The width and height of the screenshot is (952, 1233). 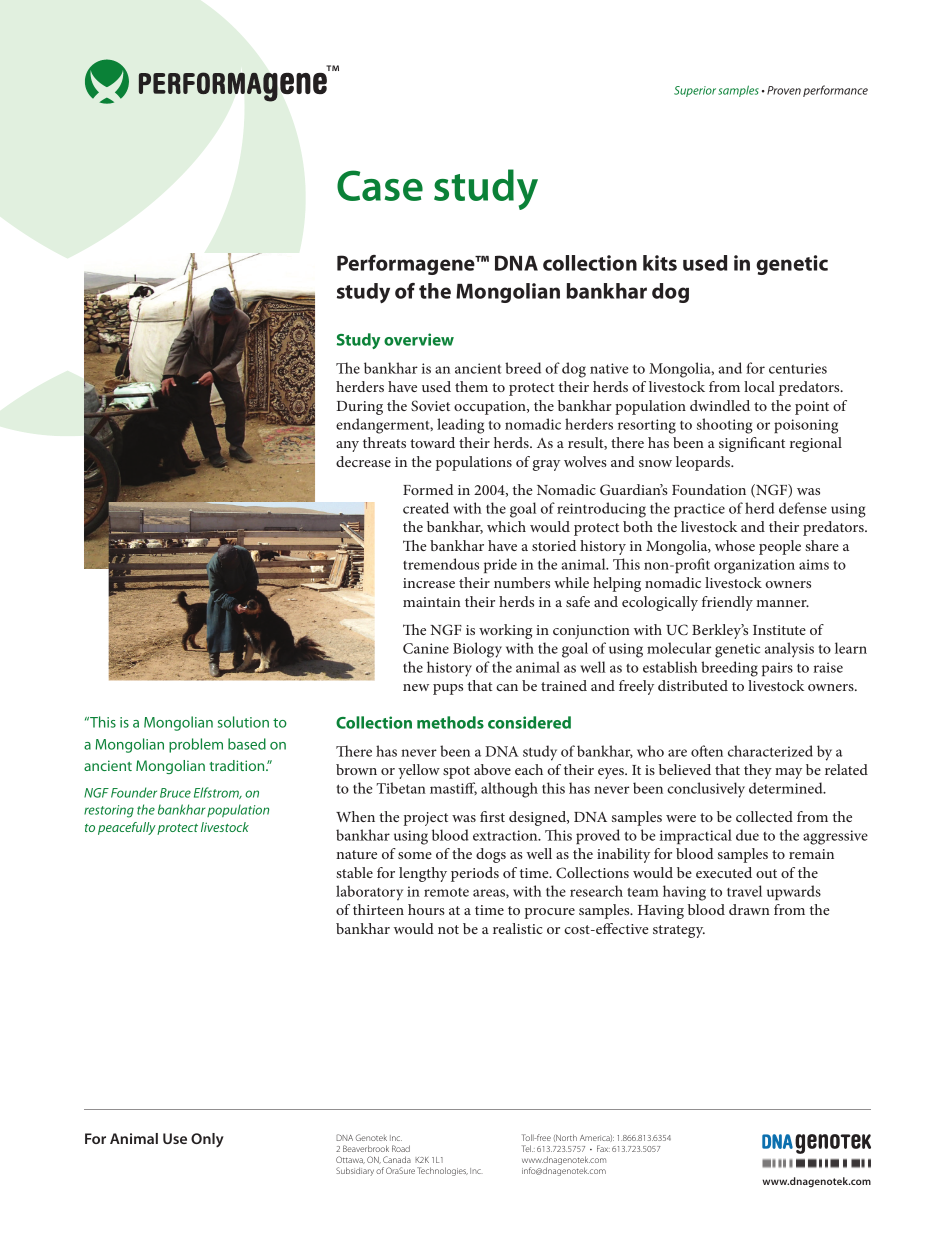 I want to click on Only, so click(x=207, y=1140).
